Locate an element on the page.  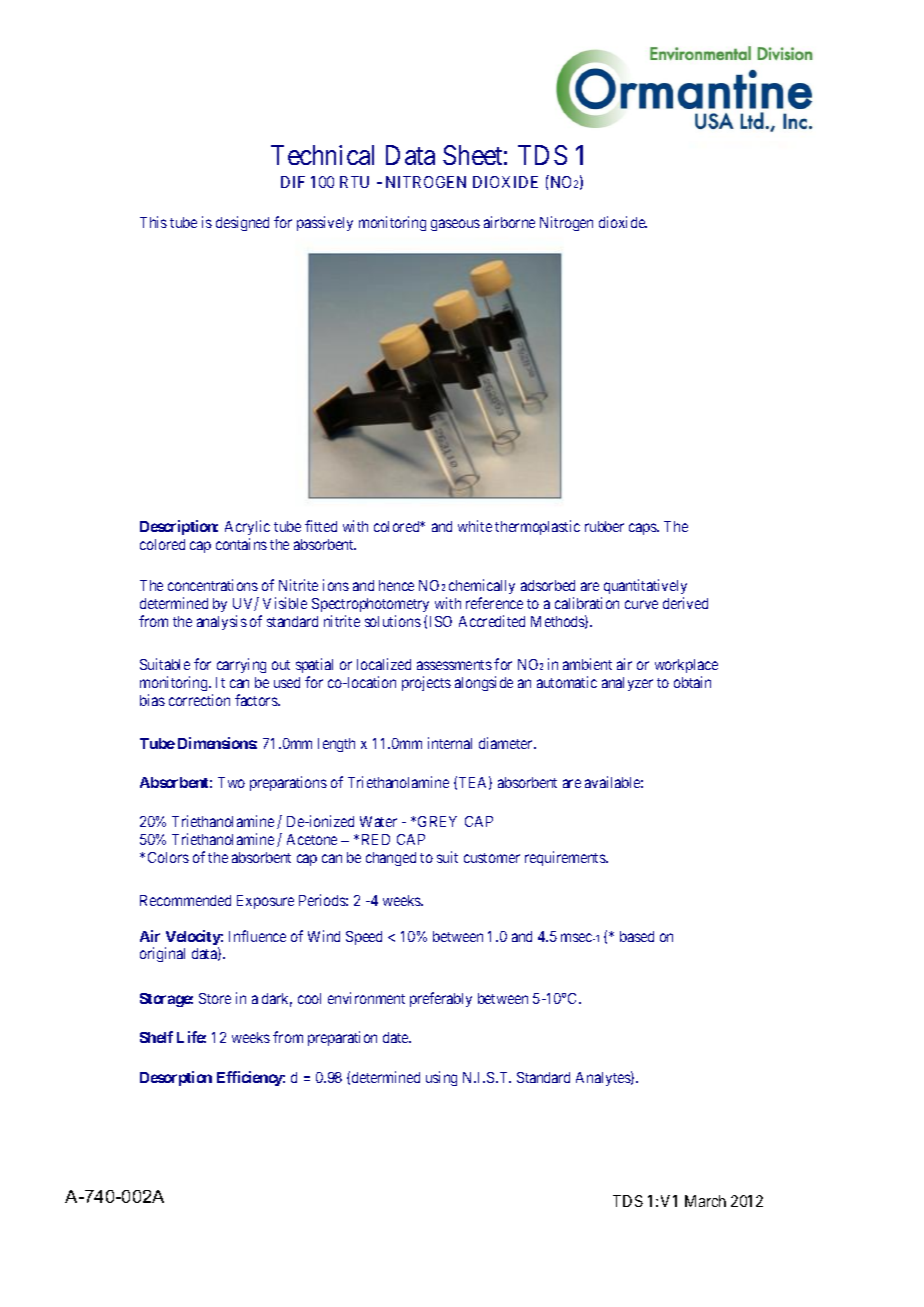
using is located at coordinates (441, 1078).
